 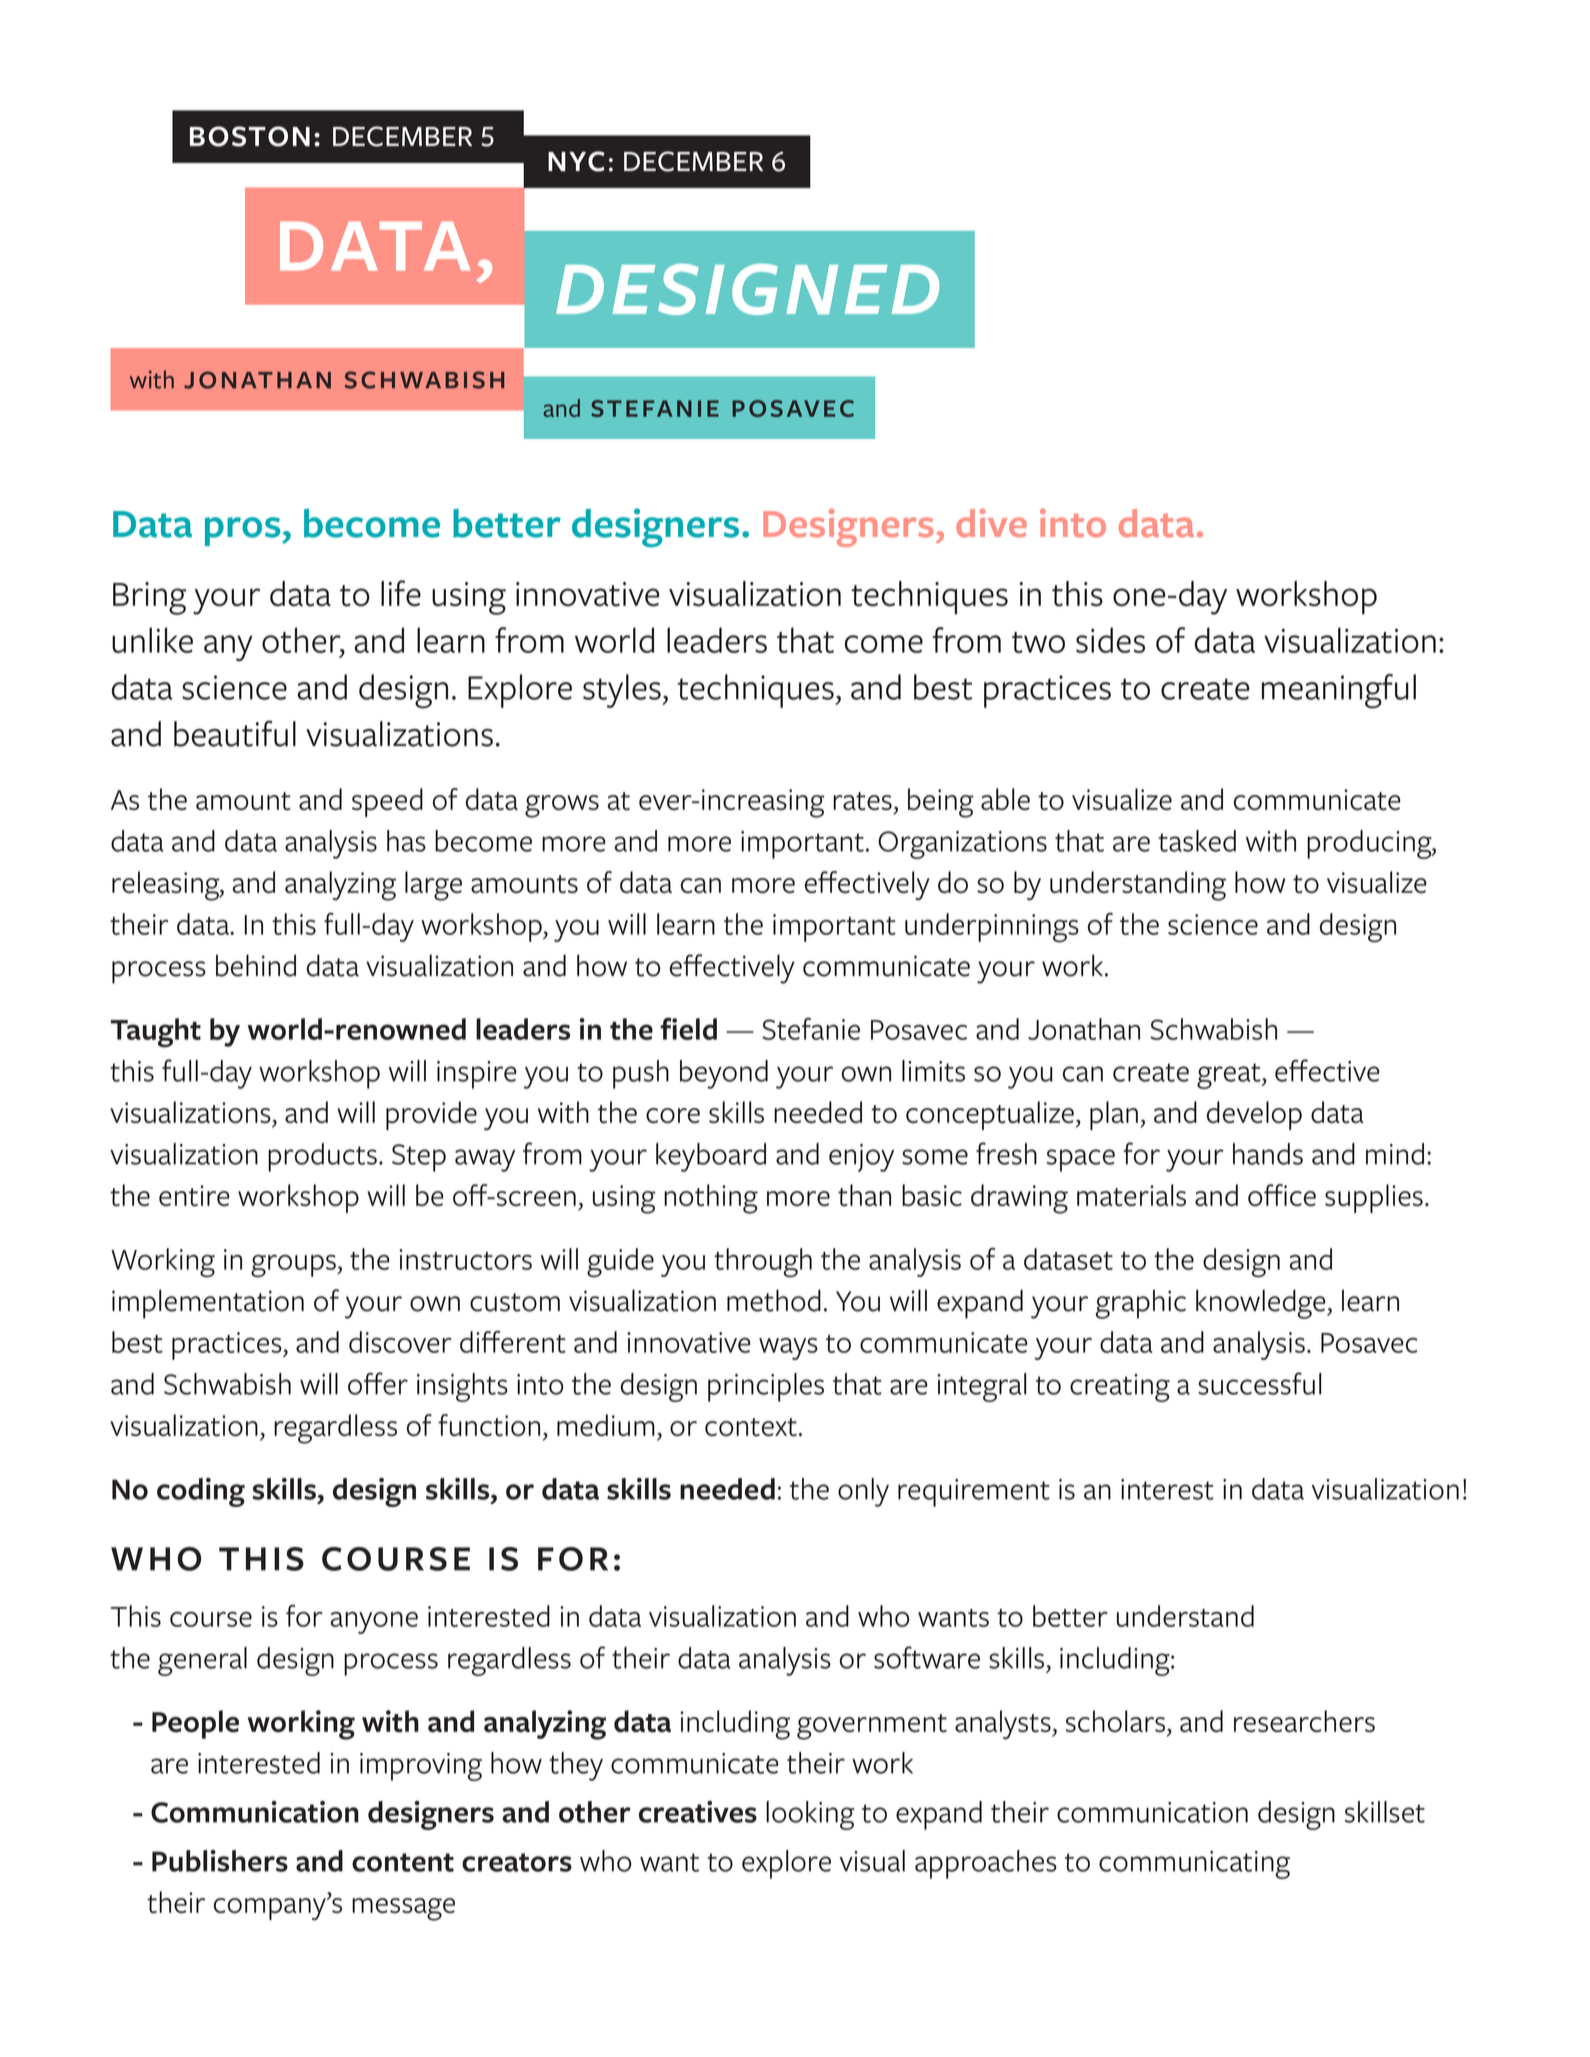 What do you see at coordinates (810, 1815) in the page?
I see `looking` at bounding box center [810, 1815].
